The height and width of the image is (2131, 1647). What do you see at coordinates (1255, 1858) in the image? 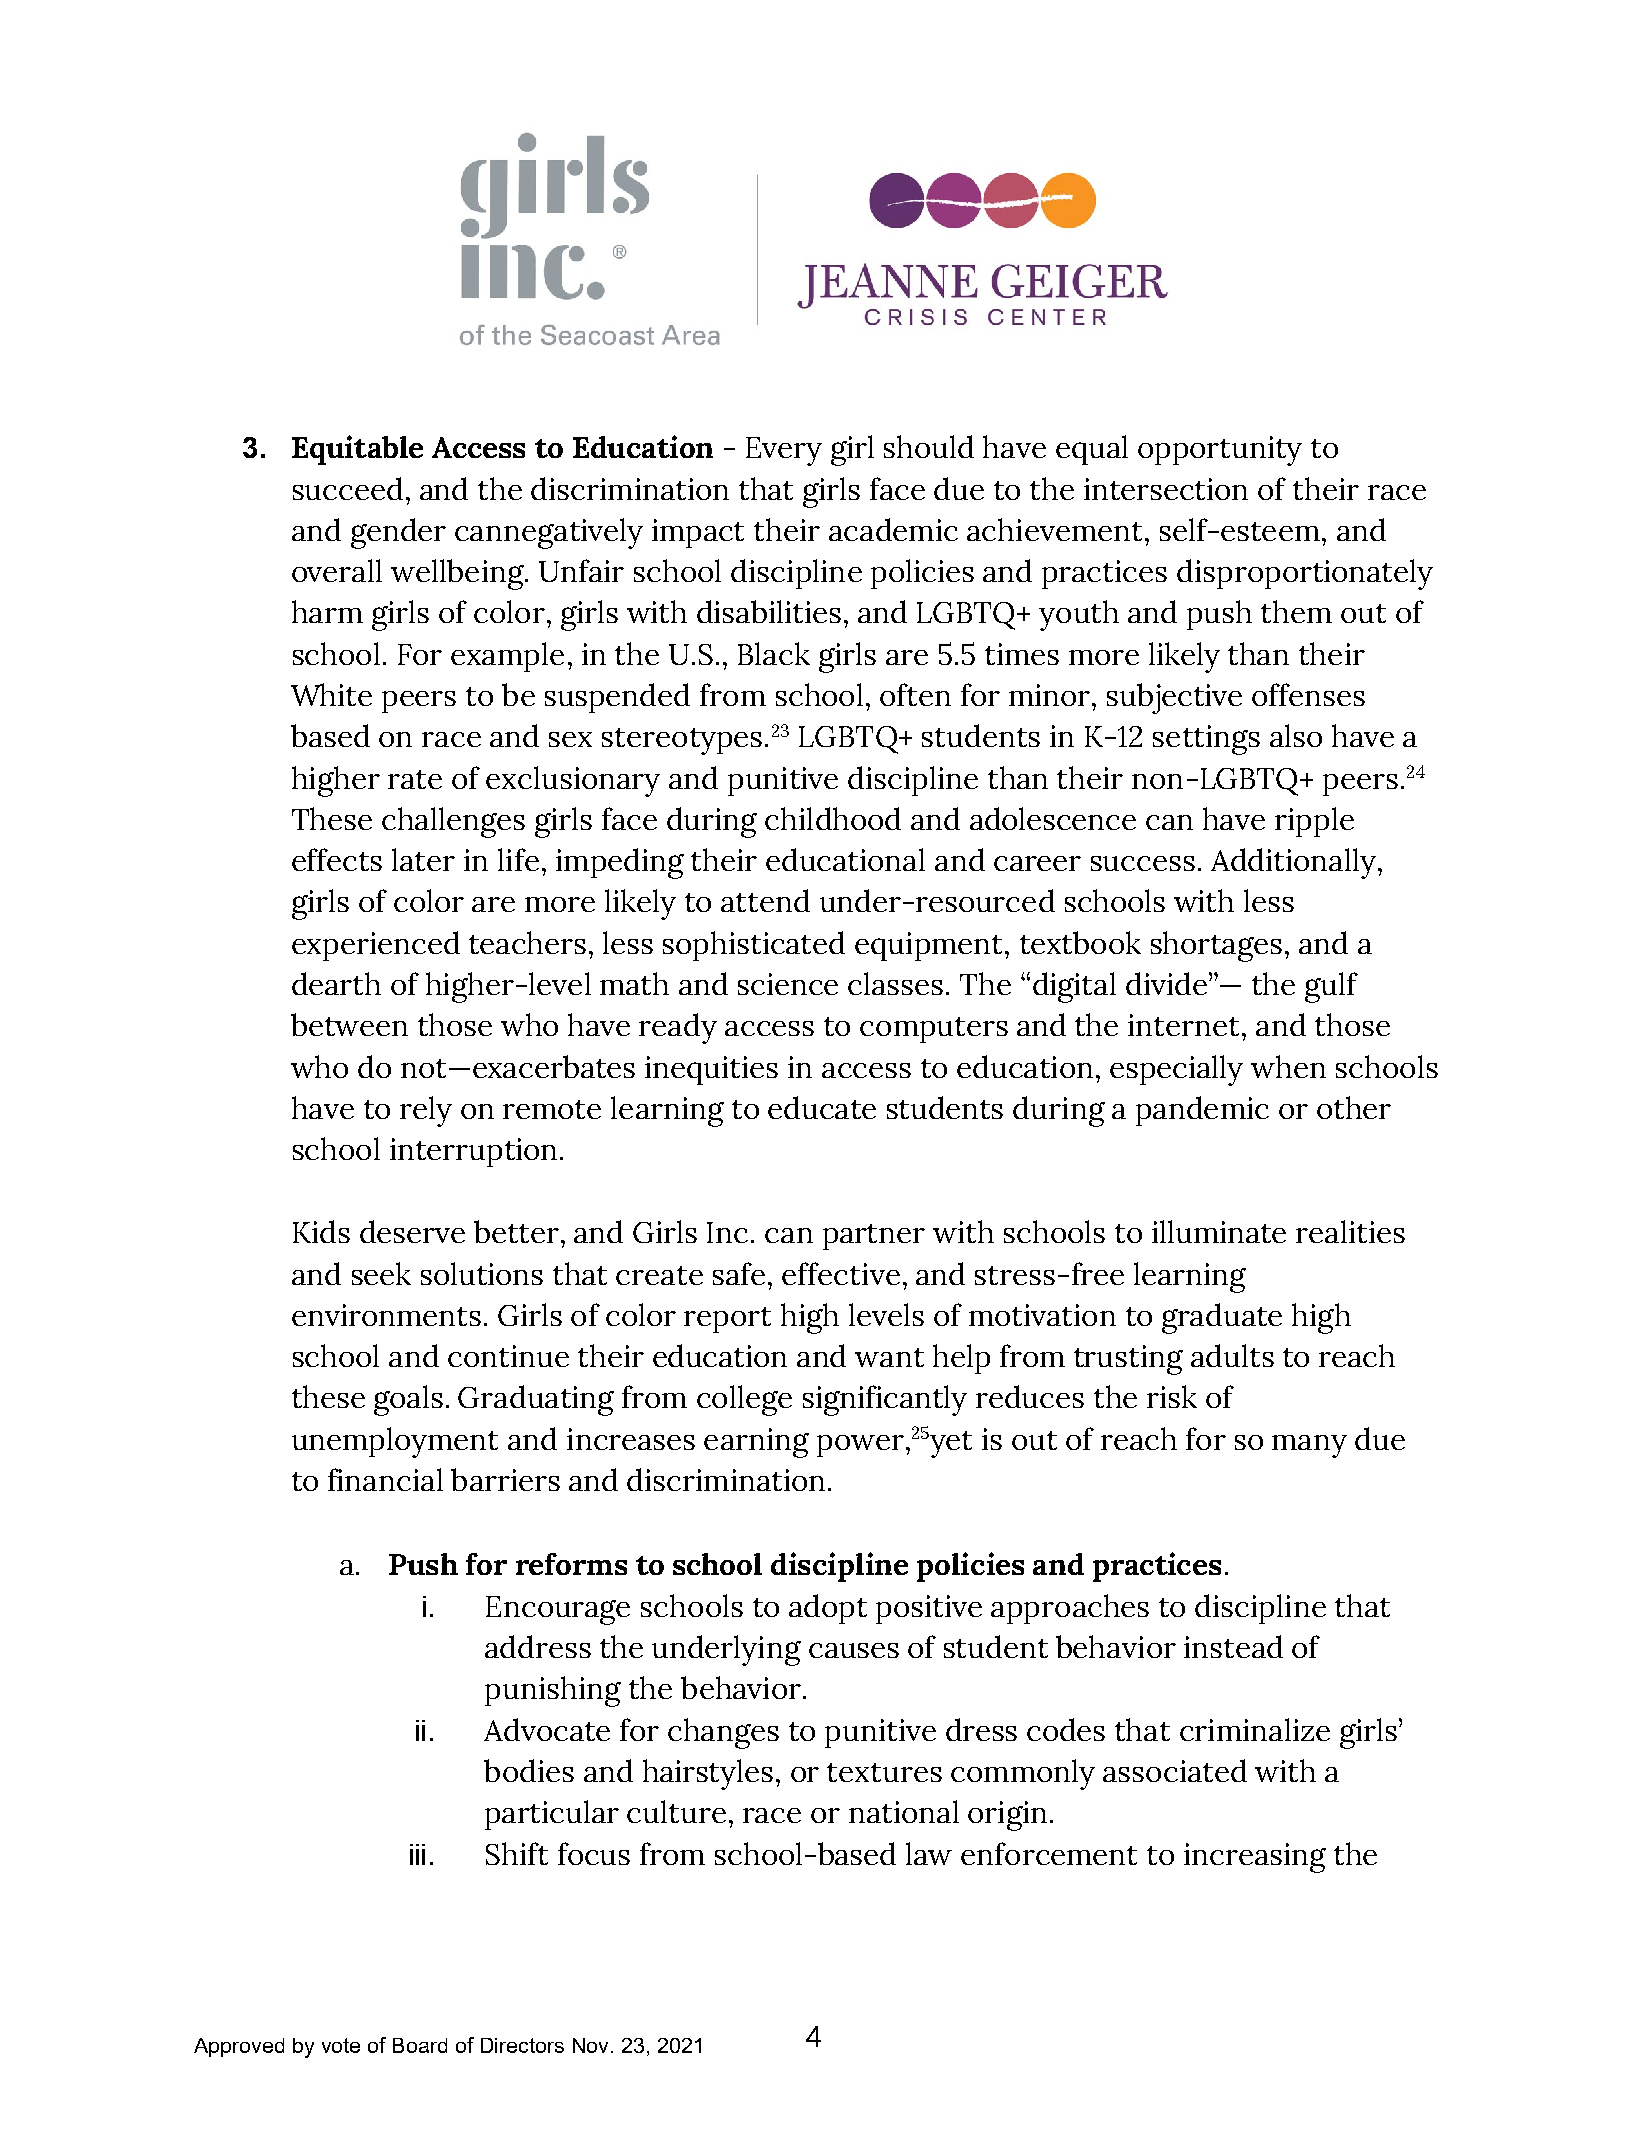
I see `increasing` at bounding box center [1255, 1858].
